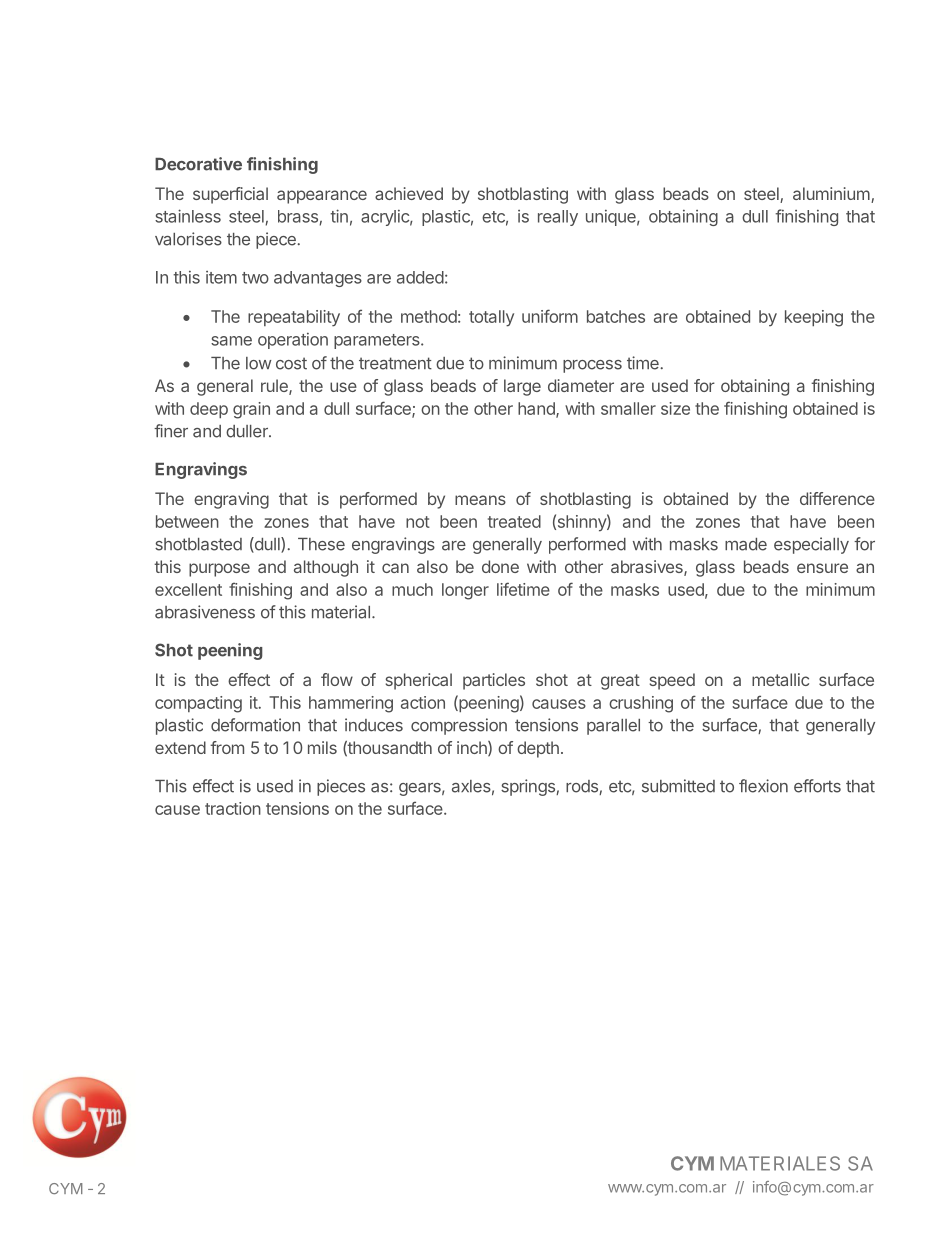 This page has height=1233, width=952. I want to click on large, so click(522, 387).
